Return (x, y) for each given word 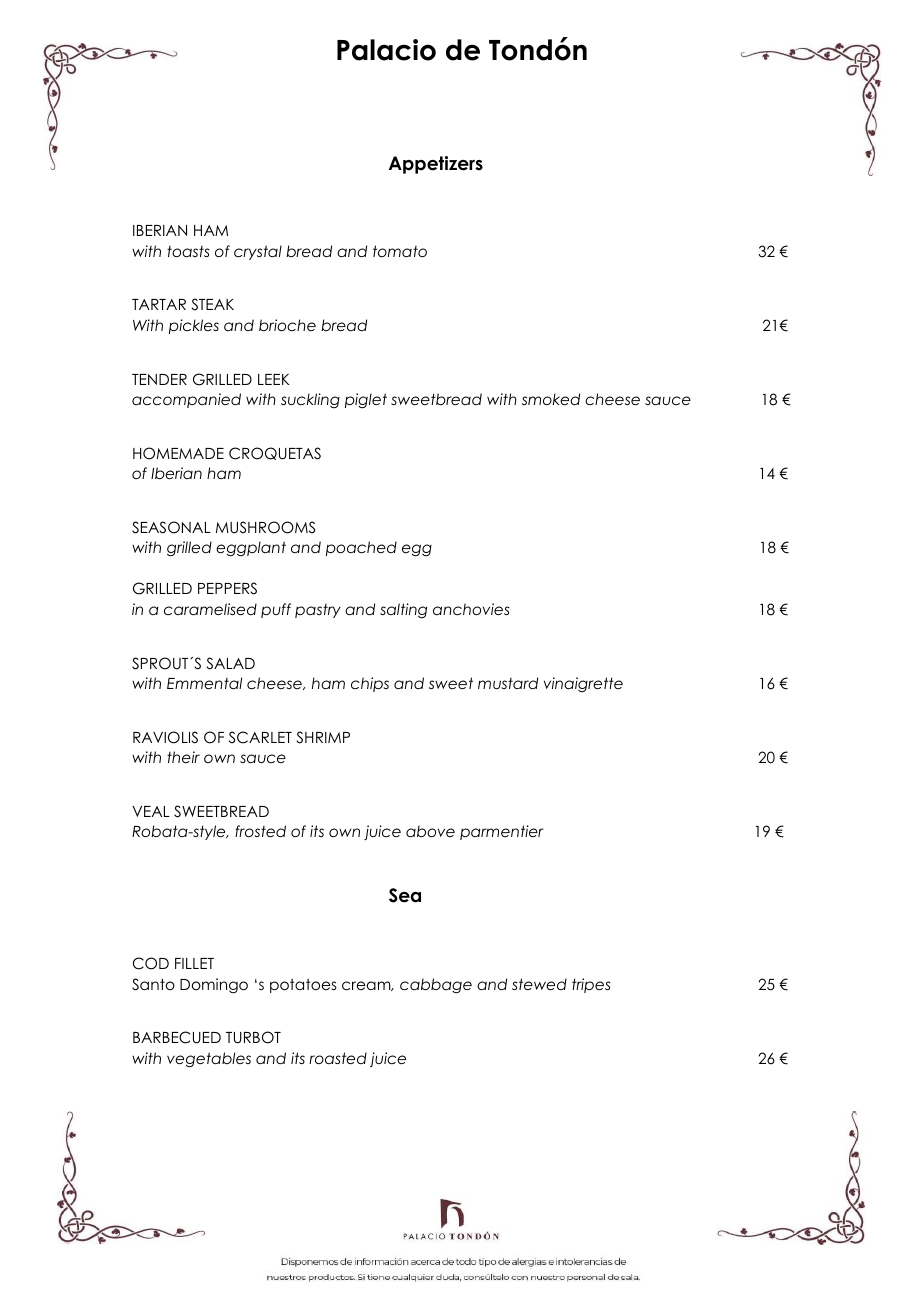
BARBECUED (177, 1037)
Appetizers (436, 165)
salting (403, 610)
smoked (551, 399)
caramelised (210, 609)
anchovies (471, 609)
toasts (188, 251)
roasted (338, 1058)
